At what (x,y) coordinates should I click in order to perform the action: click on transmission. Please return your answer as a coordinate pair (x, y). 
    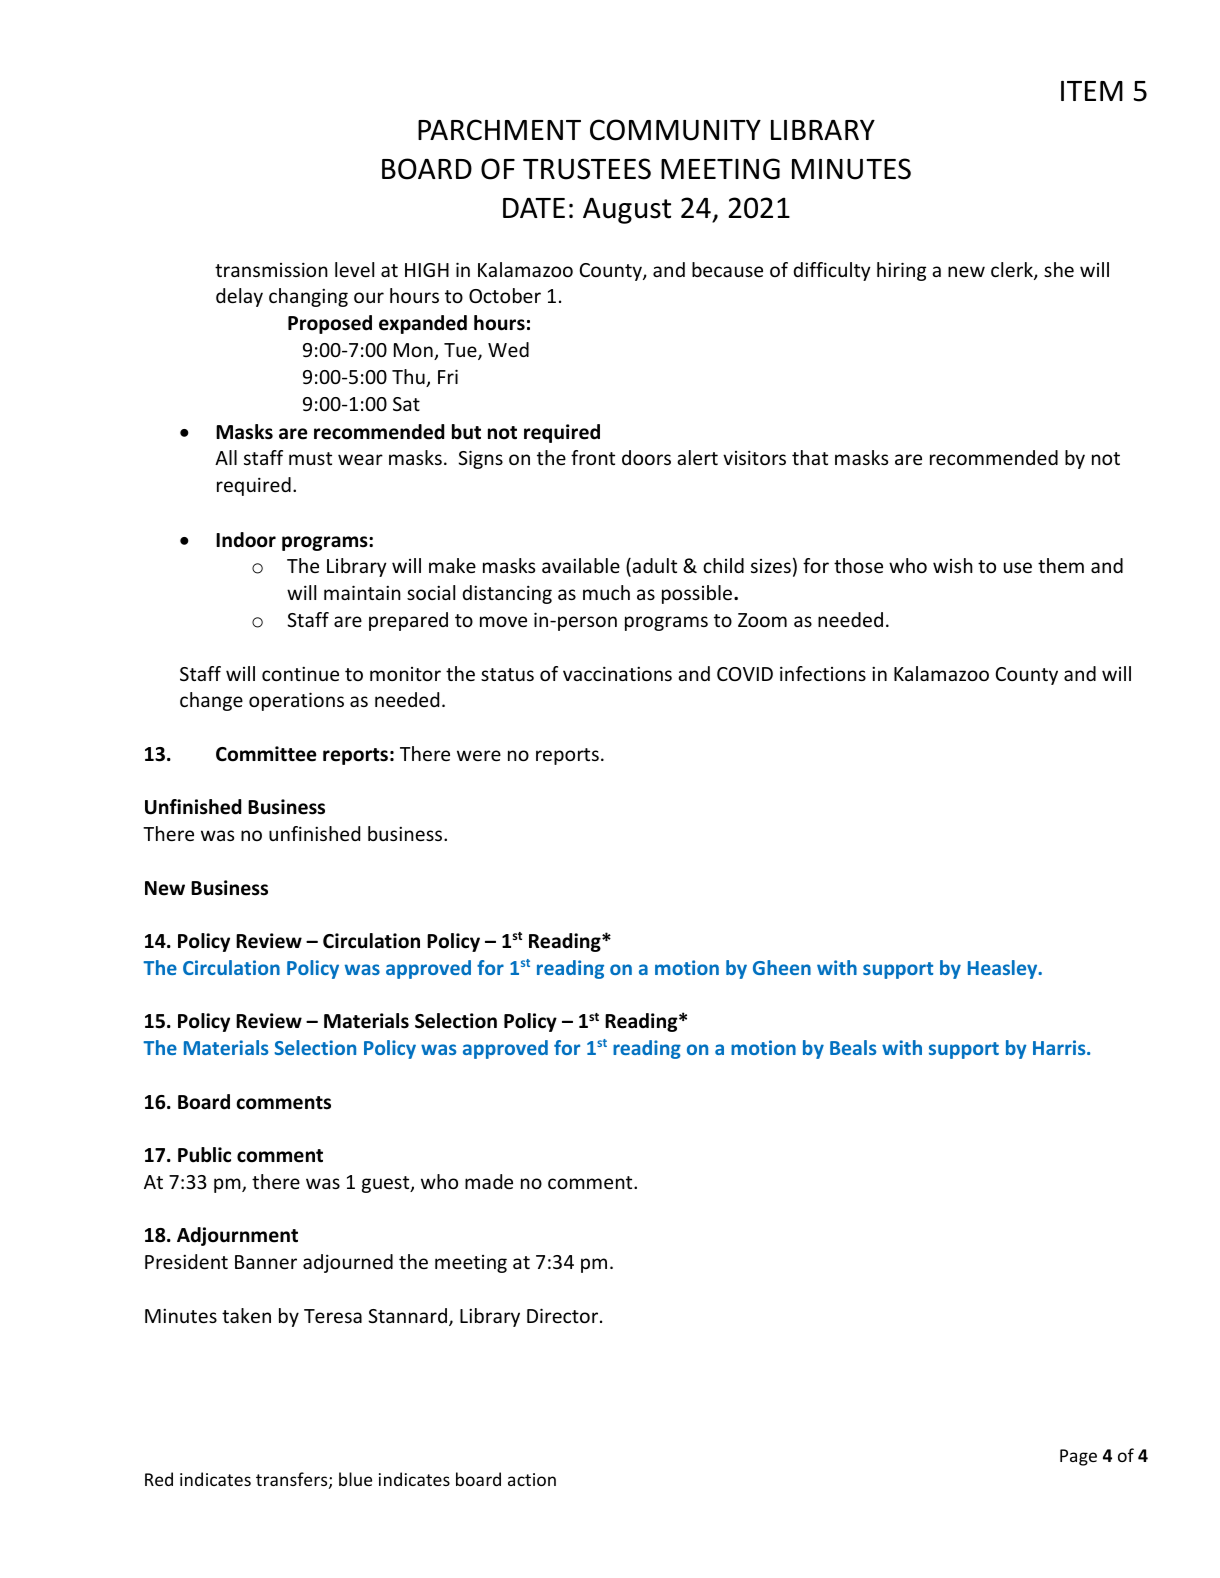
    Looking at the image, I should click on (271, 269).
